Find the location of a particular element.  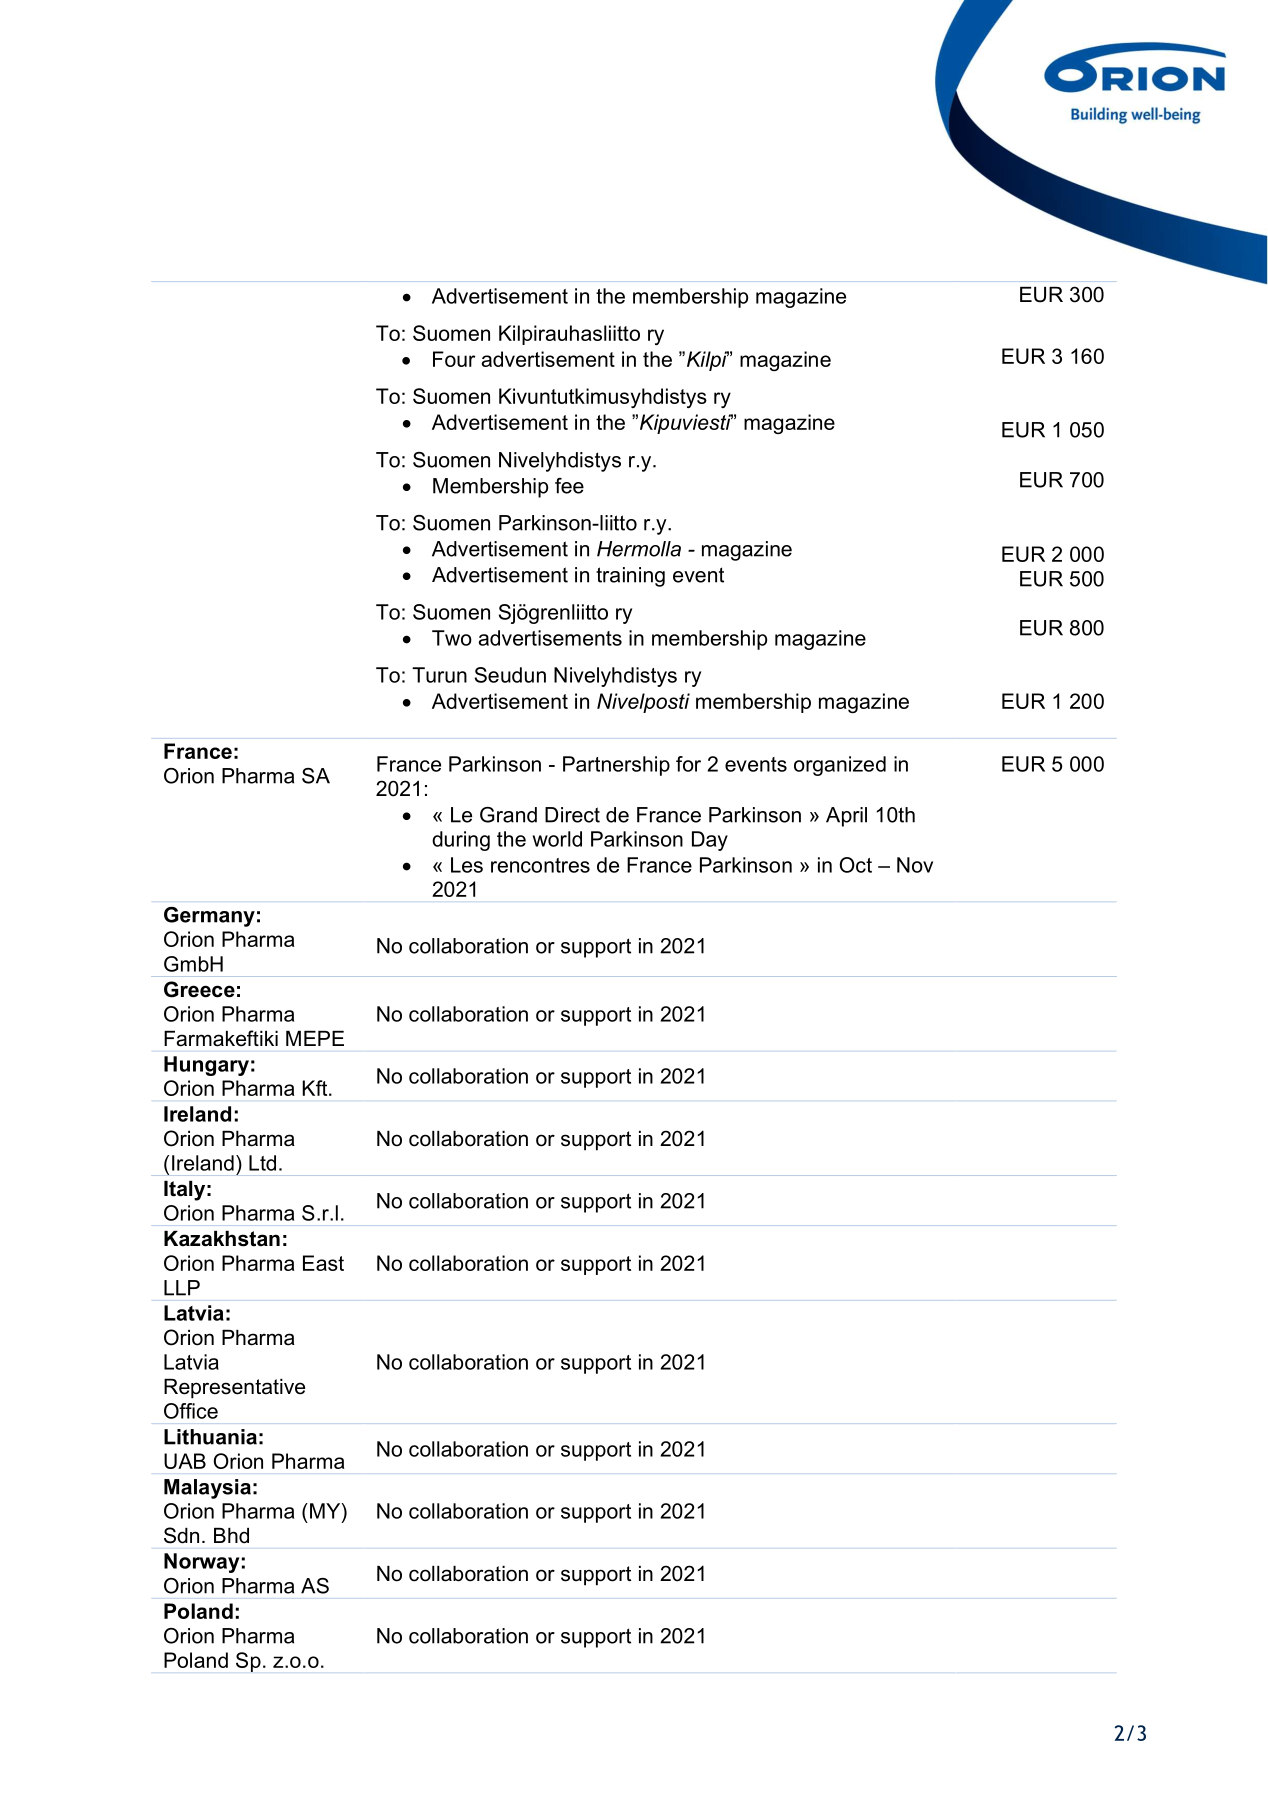

Nov is located at coordinates (915, 865).
